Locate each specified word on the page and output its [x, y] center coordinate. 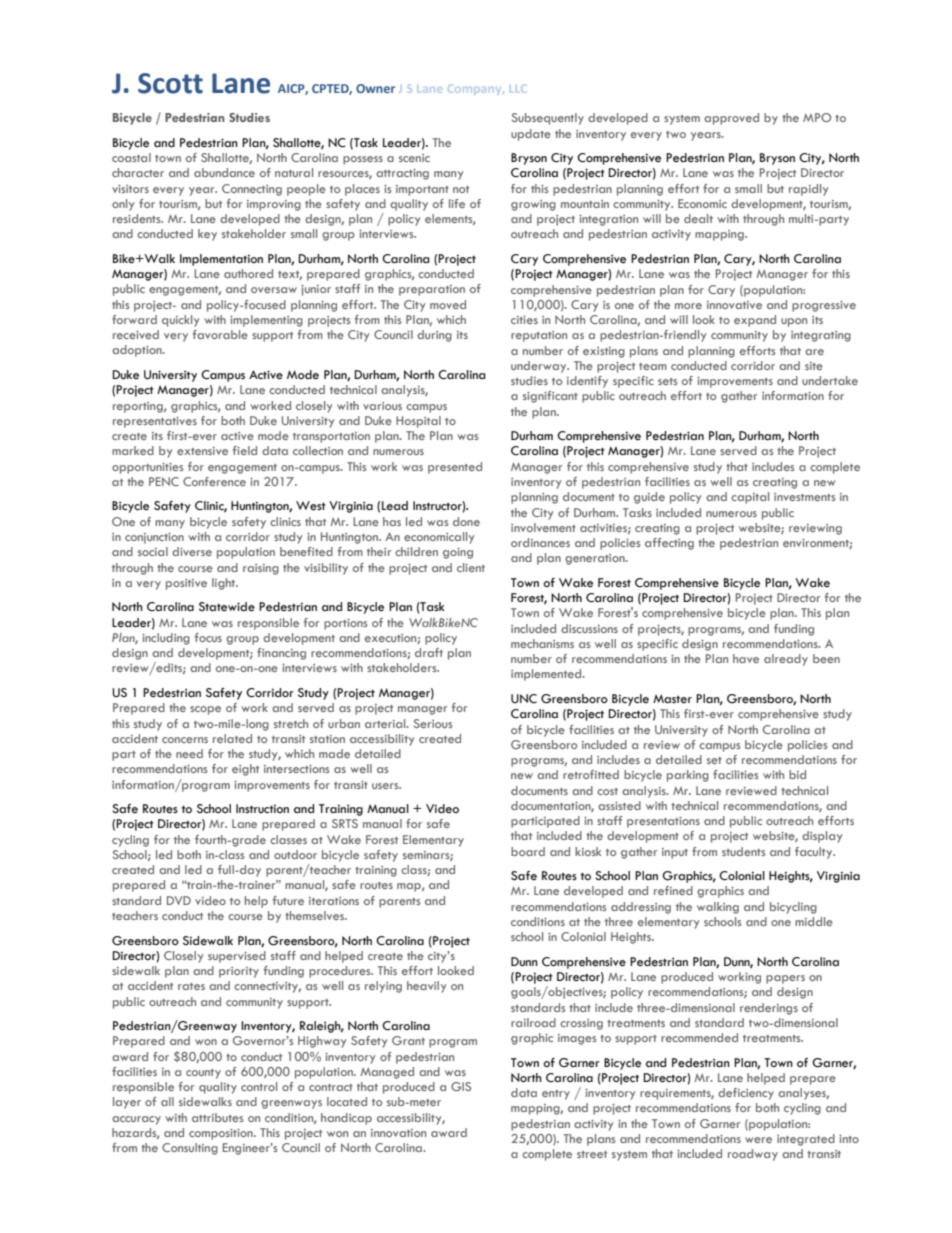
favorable [220, 334]
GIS [461, 1086]
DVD [179, 900]
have [746, 658]
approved [731, 119]
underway [540, 367]
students [744, 851]
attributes [218, 1117]
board [528, 851]
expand [755, 321]
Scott [170, 83]
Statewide [227, 607]
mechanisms [542, 643]
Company [476, 89]
